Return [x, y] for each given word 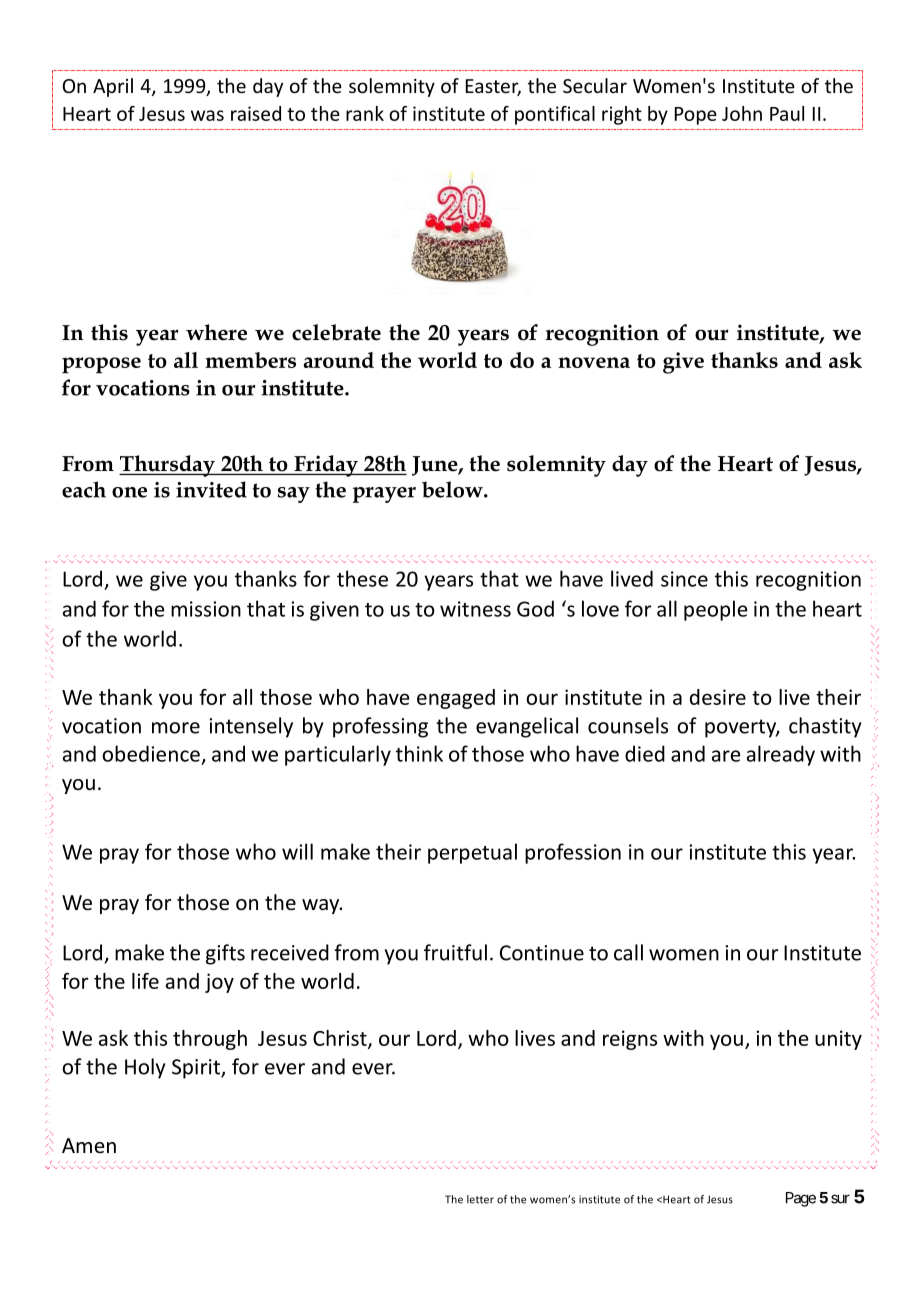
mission [206, 609]
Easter [493, 87]
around [338, 360]
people [716, 610]
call [628, 952]
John [742, 113]
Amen [89, 1145]
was [207, 115]
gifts [225, 954]
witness [475, 609]
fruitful [455, 952]
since [684, 579]
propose [101, 365]
